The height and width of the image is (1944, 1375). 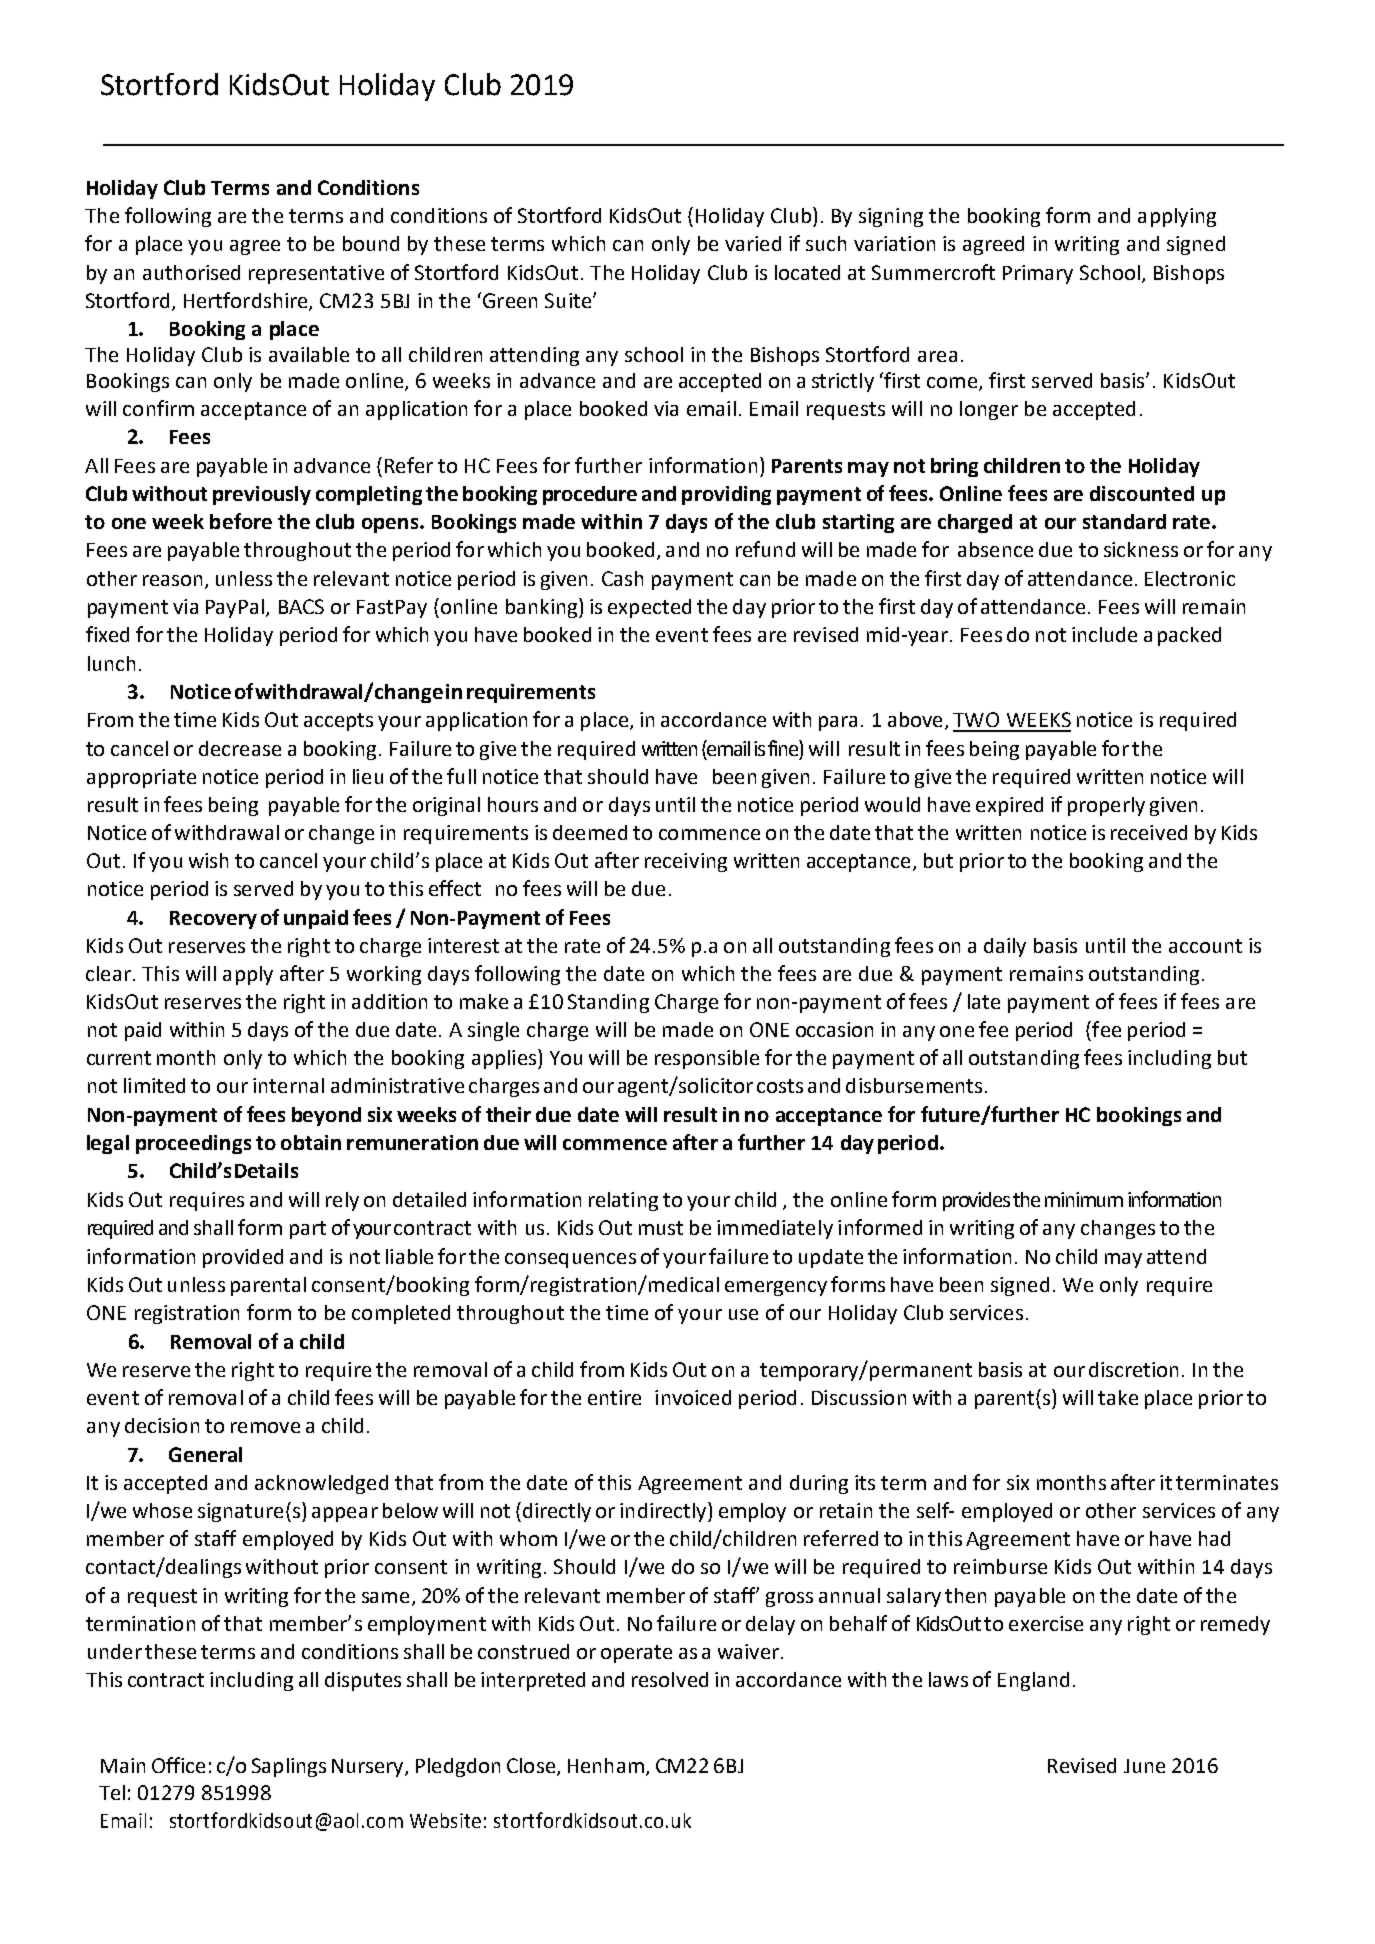 I want to click on late, so click(x=984, y=1001).
